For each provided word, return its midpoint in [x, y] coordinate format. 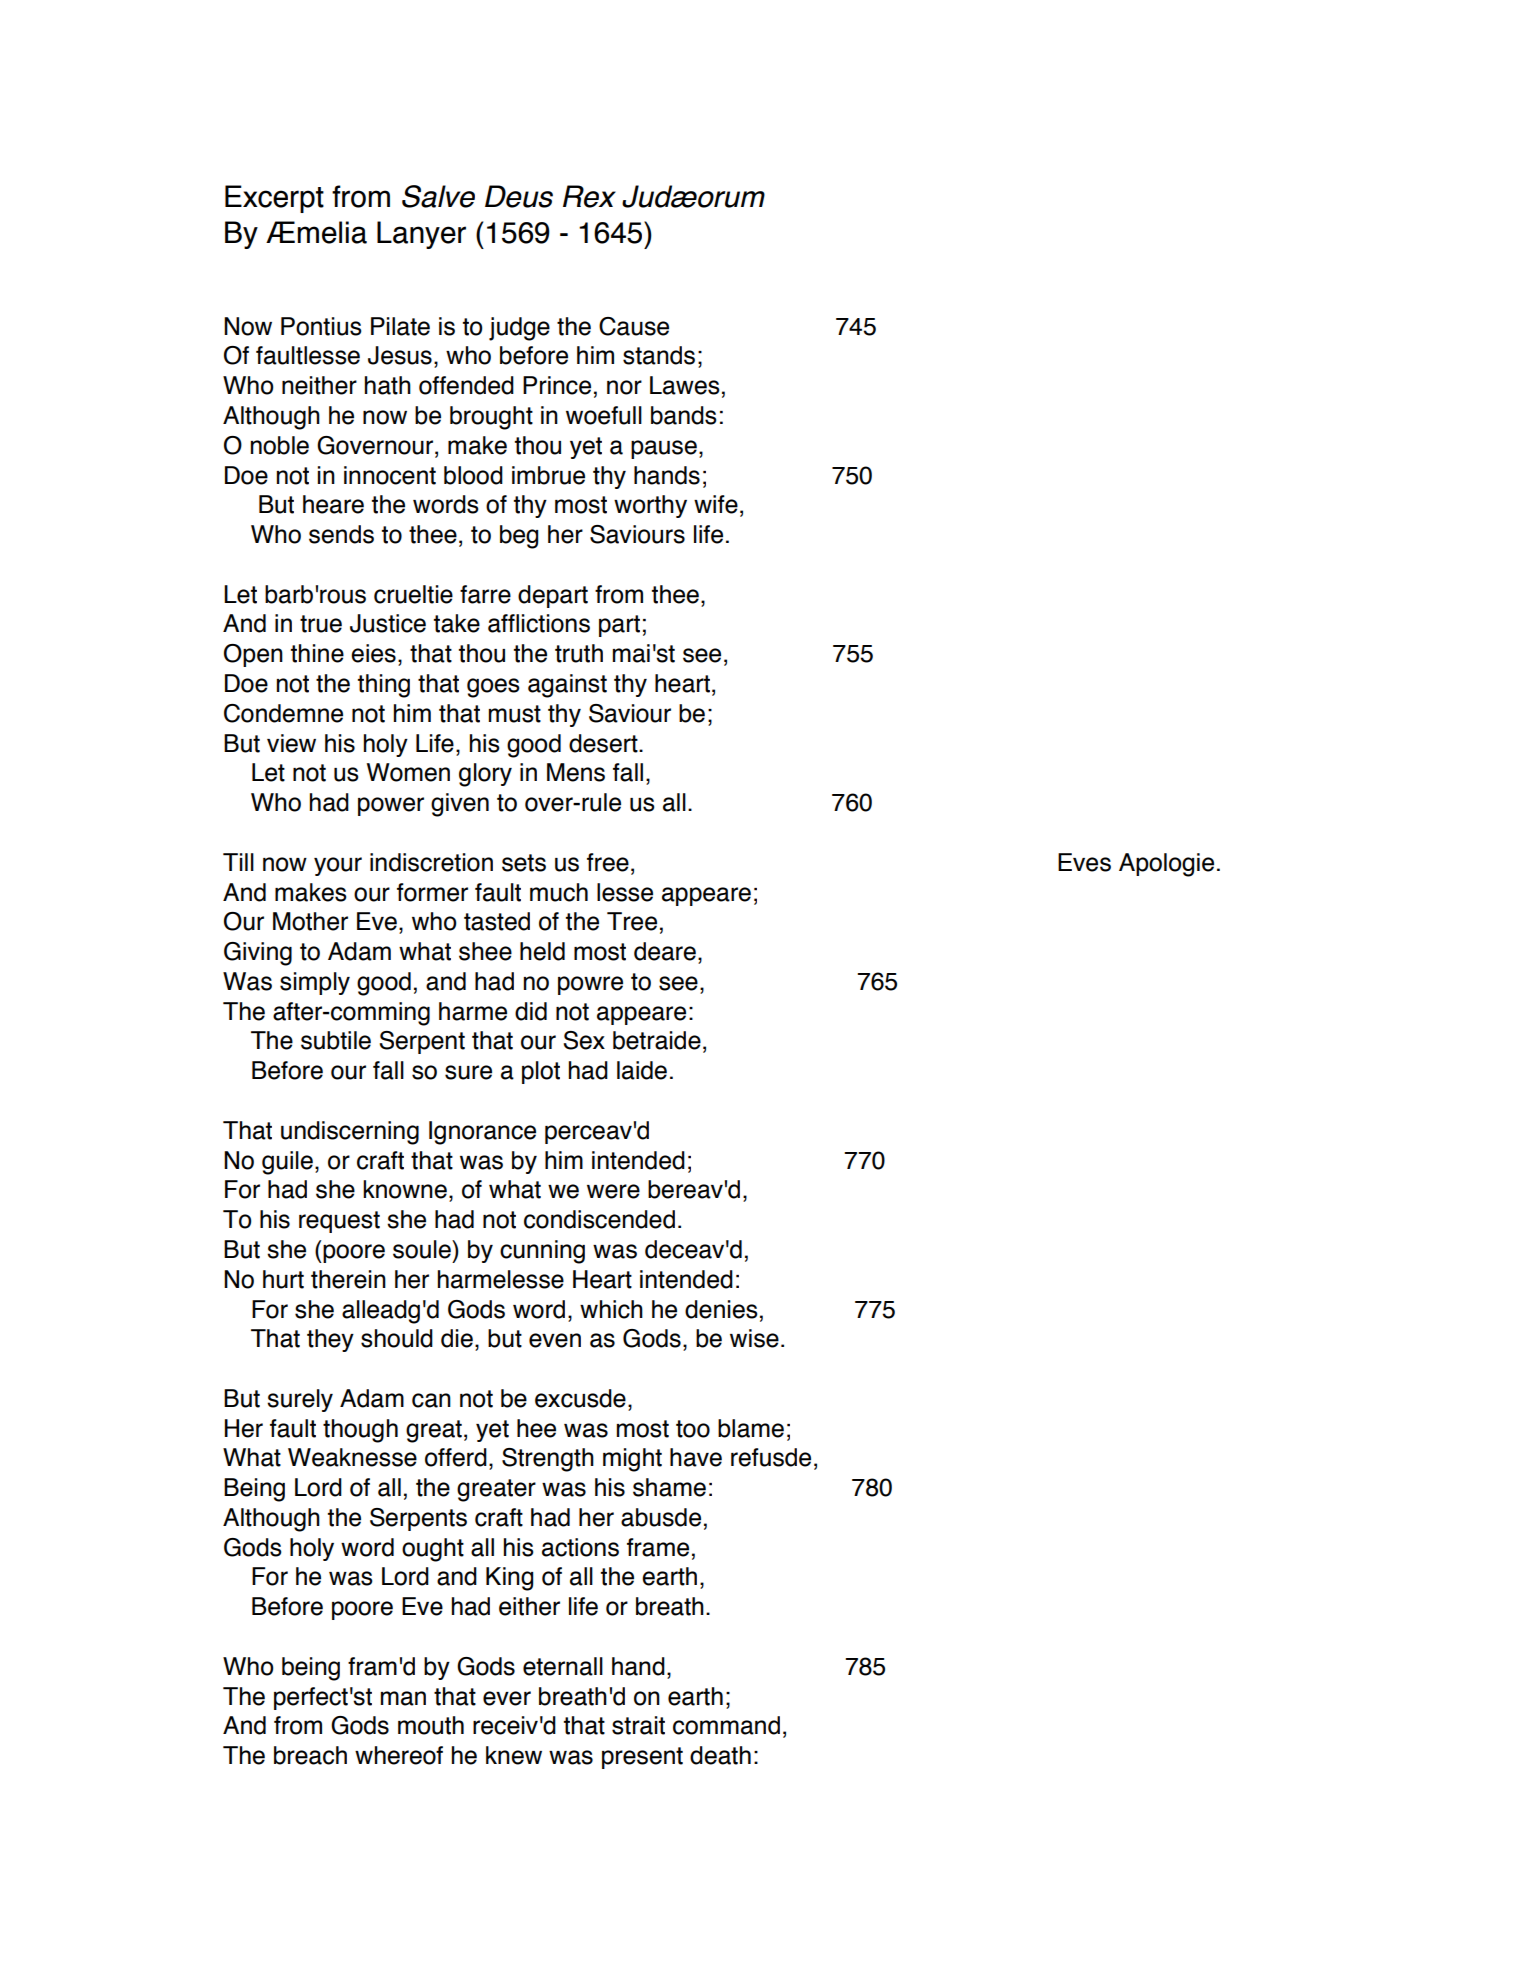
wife [716, 504]
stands [659, 355]
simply [315, 983]
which [611, 1309]
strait [638, 1725]
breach [310, 1755]
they [330, 1340]
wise [754, 1338]
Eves [1084, 862]
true [321, 624]
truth [579, 653]
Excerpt [274, 199]
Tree [632, 921]
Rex [589, 196]
